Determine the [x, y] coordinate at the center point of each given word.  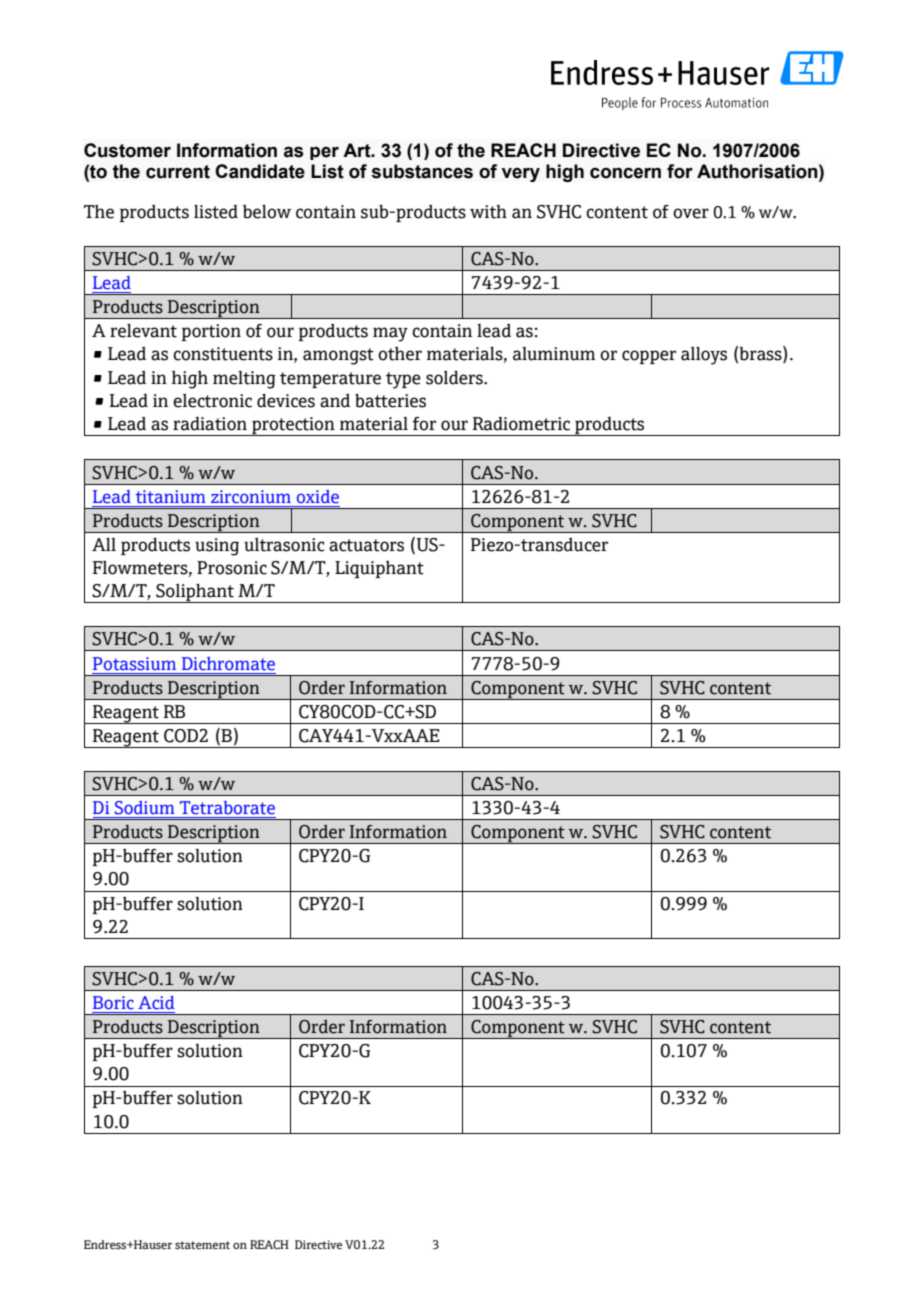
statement [202, 1245]
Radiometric [521, 424]
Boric [113, 1003]
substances [422, 171]
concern [625, 173]
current [178, 172]
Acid [156, 1003]
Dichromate [228, 664]
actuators [366, 545]
